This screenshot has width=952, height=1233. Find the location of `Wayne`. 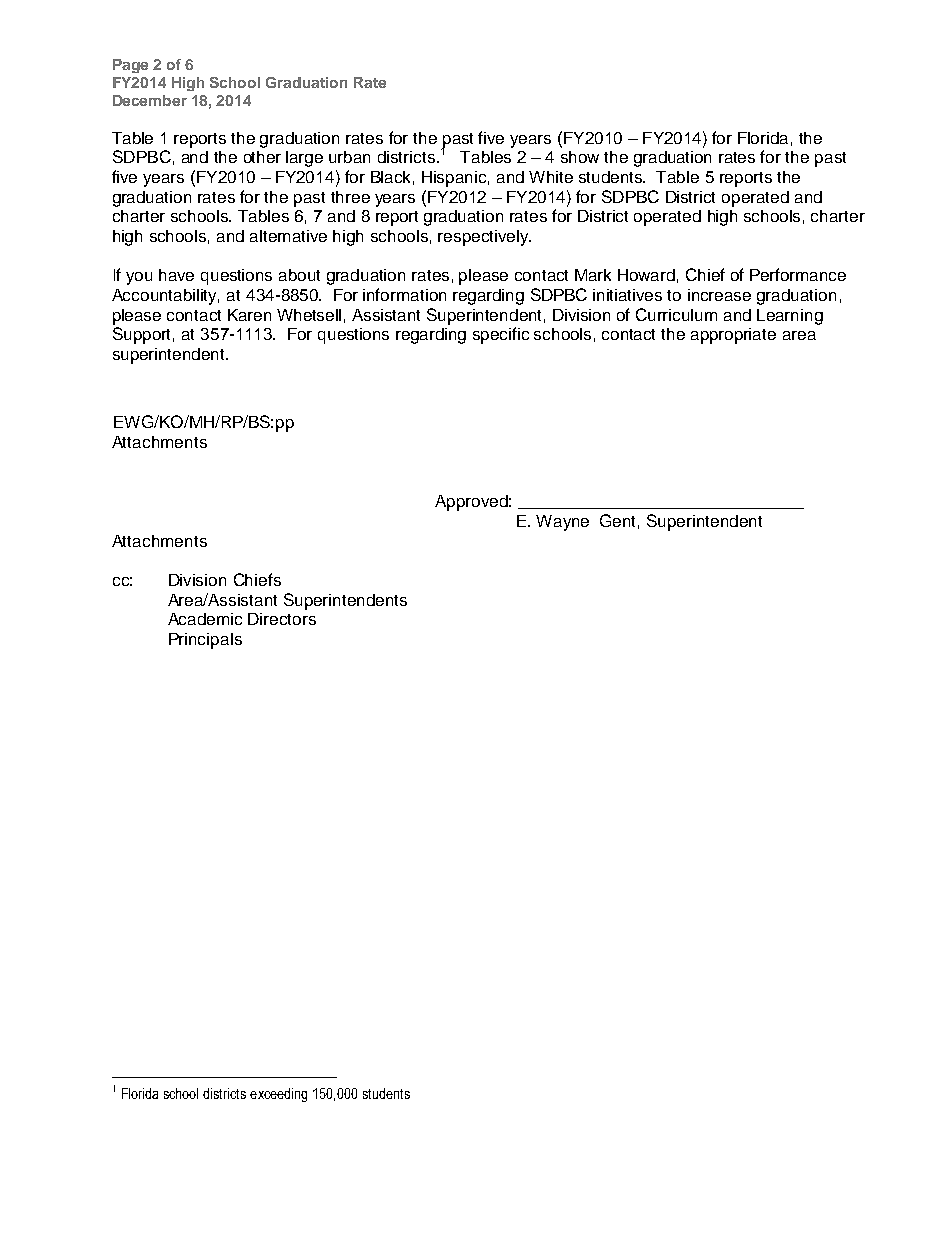

Wayne is located at coordinates (562, 523).
